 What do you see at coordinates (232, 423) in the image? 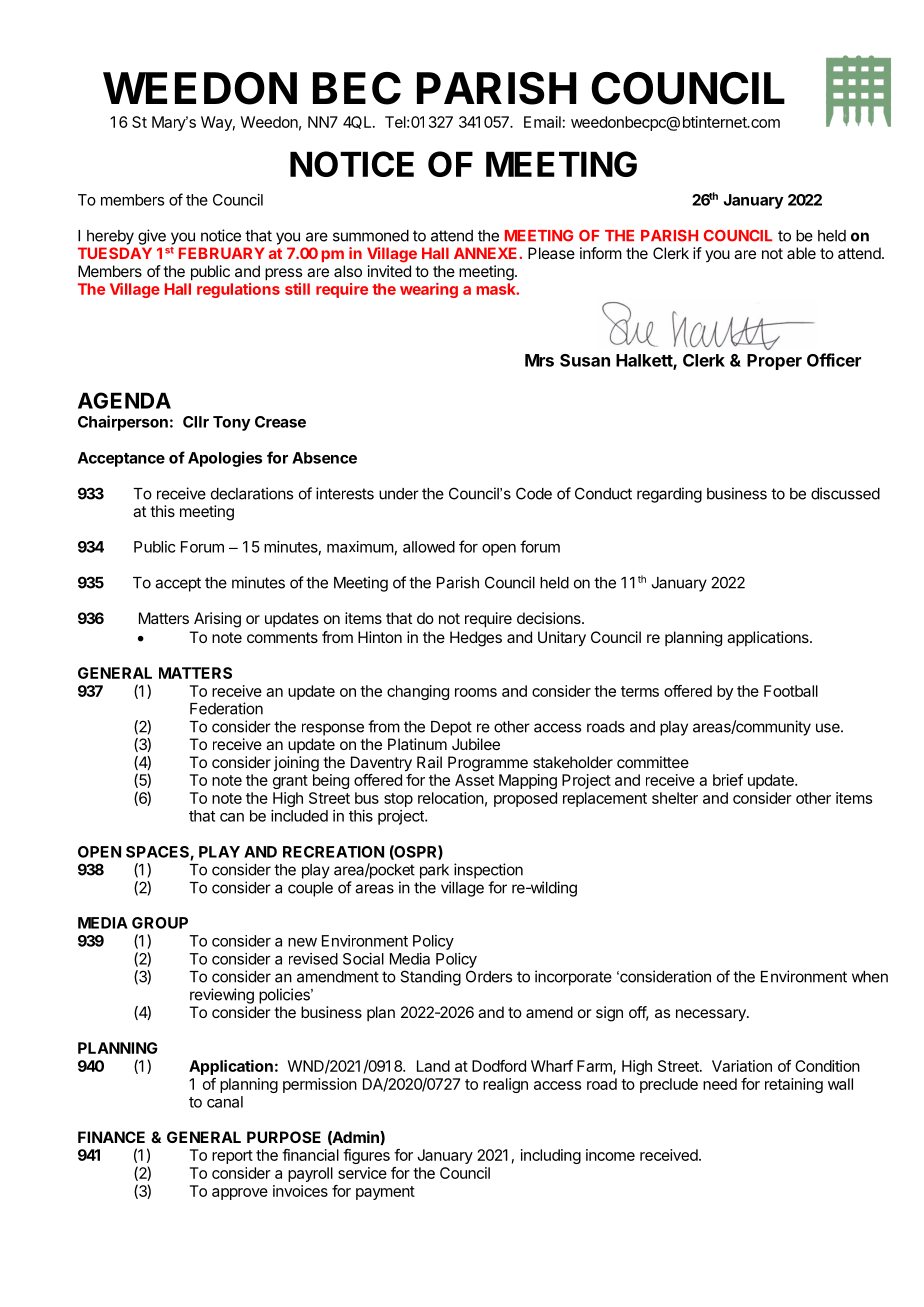
I see `Tony` at bounding box center [232, 423].
